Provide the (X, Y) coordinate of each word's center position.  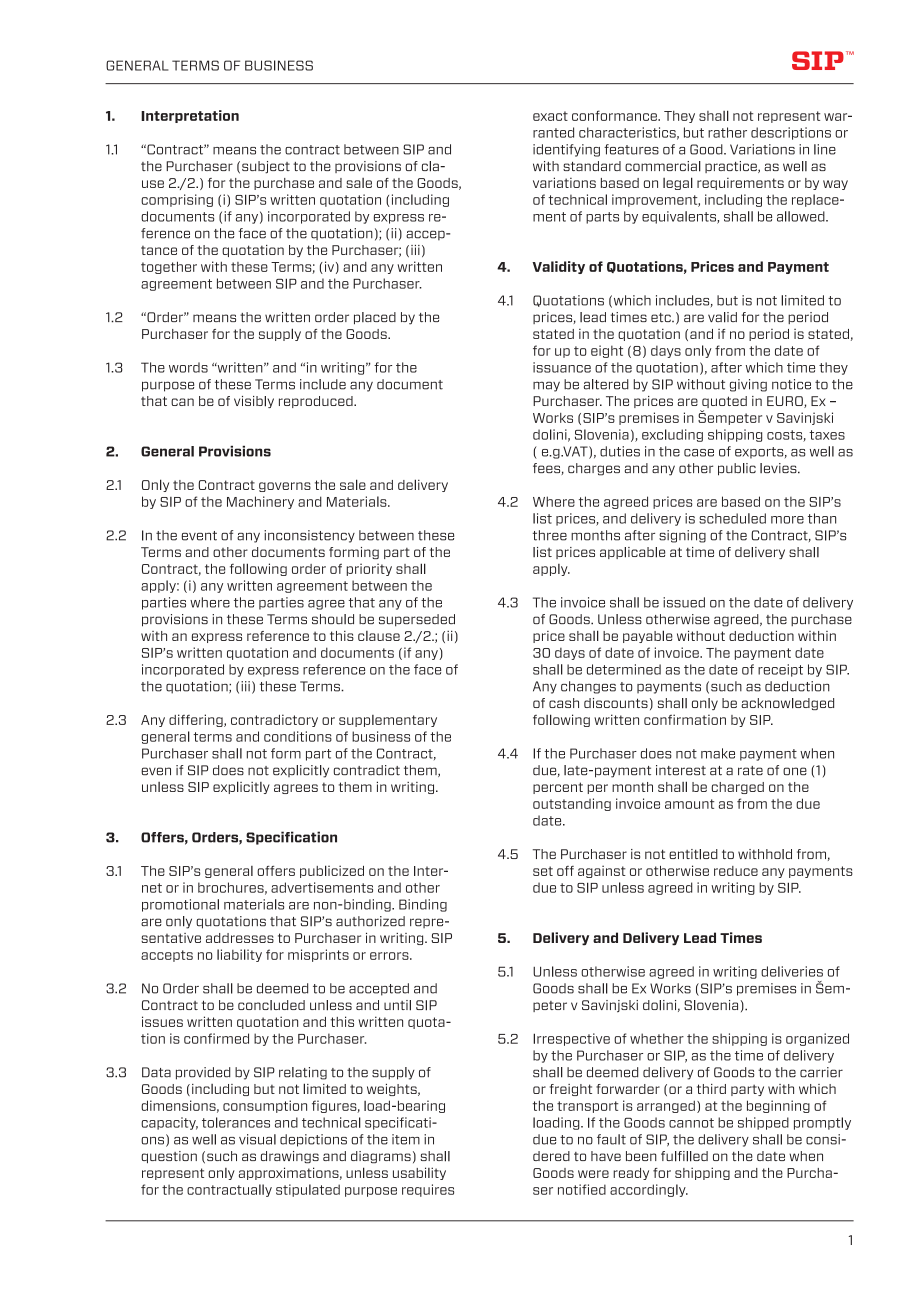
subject (266, 167)
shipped (763, 1123)
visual (257, 1139)
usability (419, 1173)
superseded (417, 620)
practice (732, 167)
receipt (780, 670)
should (333, 619)
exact (550, 116)
